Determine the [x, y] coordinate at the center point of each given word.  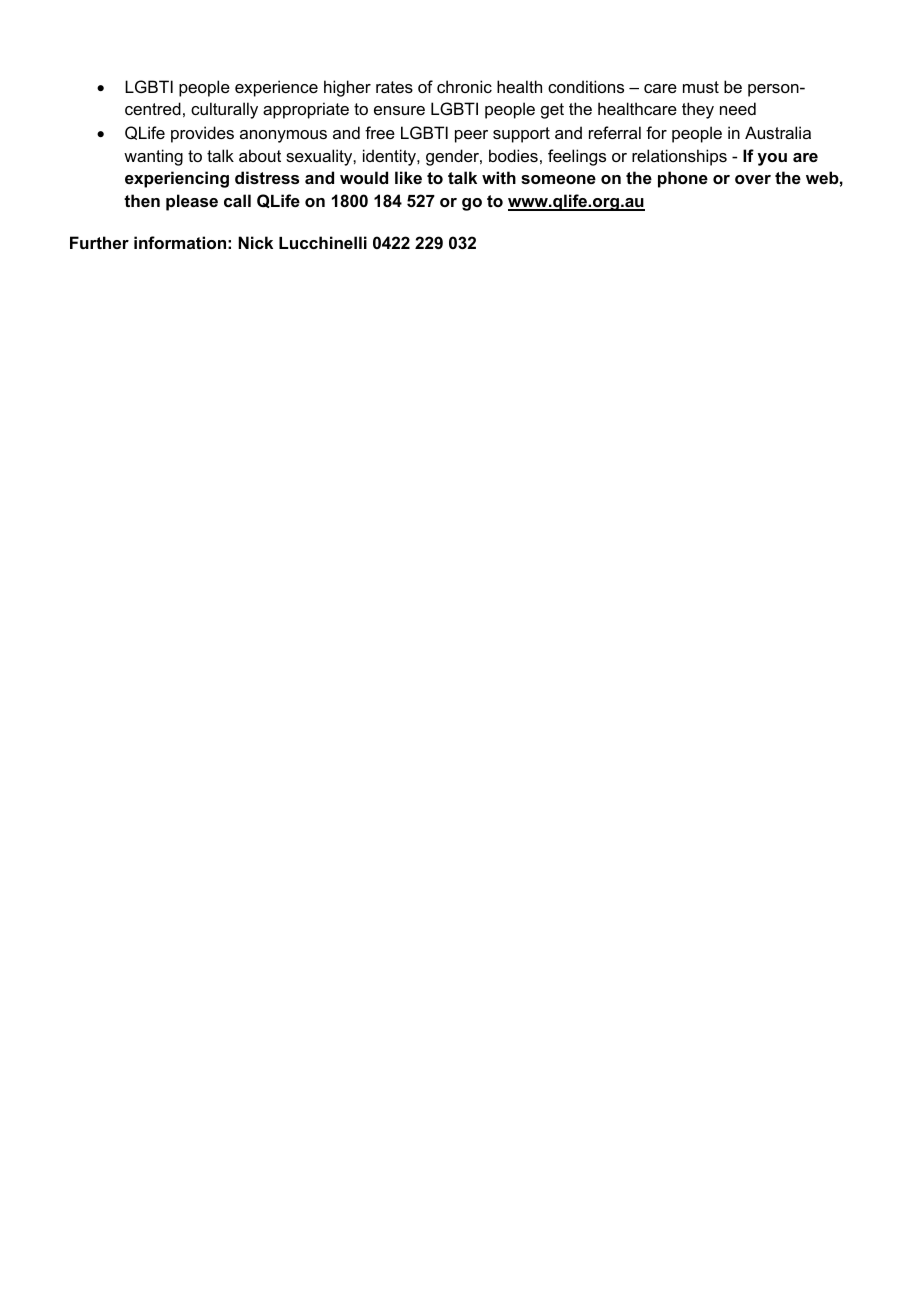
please [192, 202]
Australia [778, 132]
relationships [679, 157]
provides [202, 134]
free [380, 132]
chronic [464, 86]
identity [390, 157]
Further [99, 242]
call [237, 200]
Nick [255, 242]
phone [683, 179]
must [701, 87]
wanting [153, 157]
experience [276, 88]
